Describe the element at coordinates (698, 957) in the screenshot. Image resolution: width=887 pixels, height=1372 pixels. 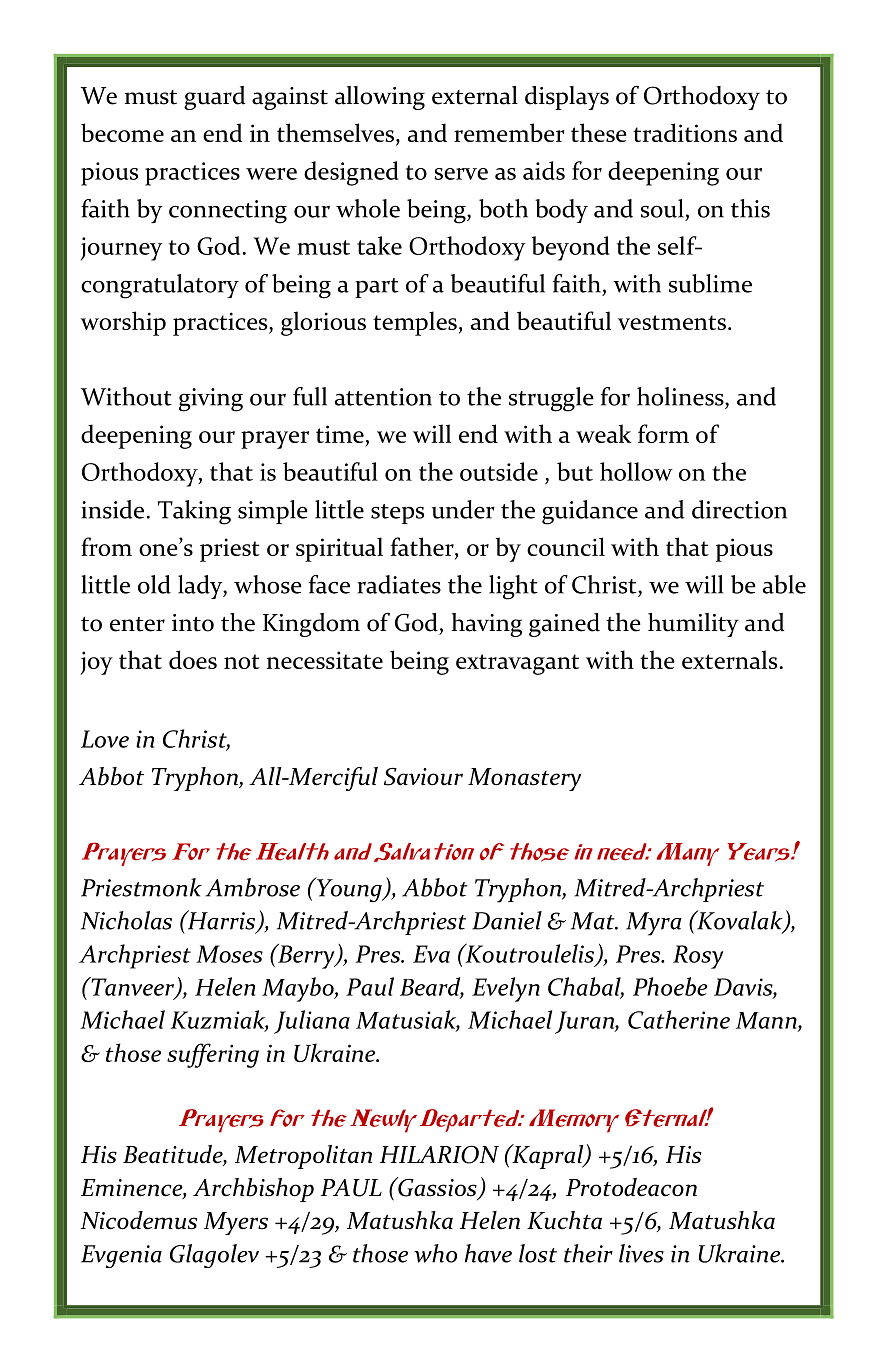
I see `Rosy` at that location.
